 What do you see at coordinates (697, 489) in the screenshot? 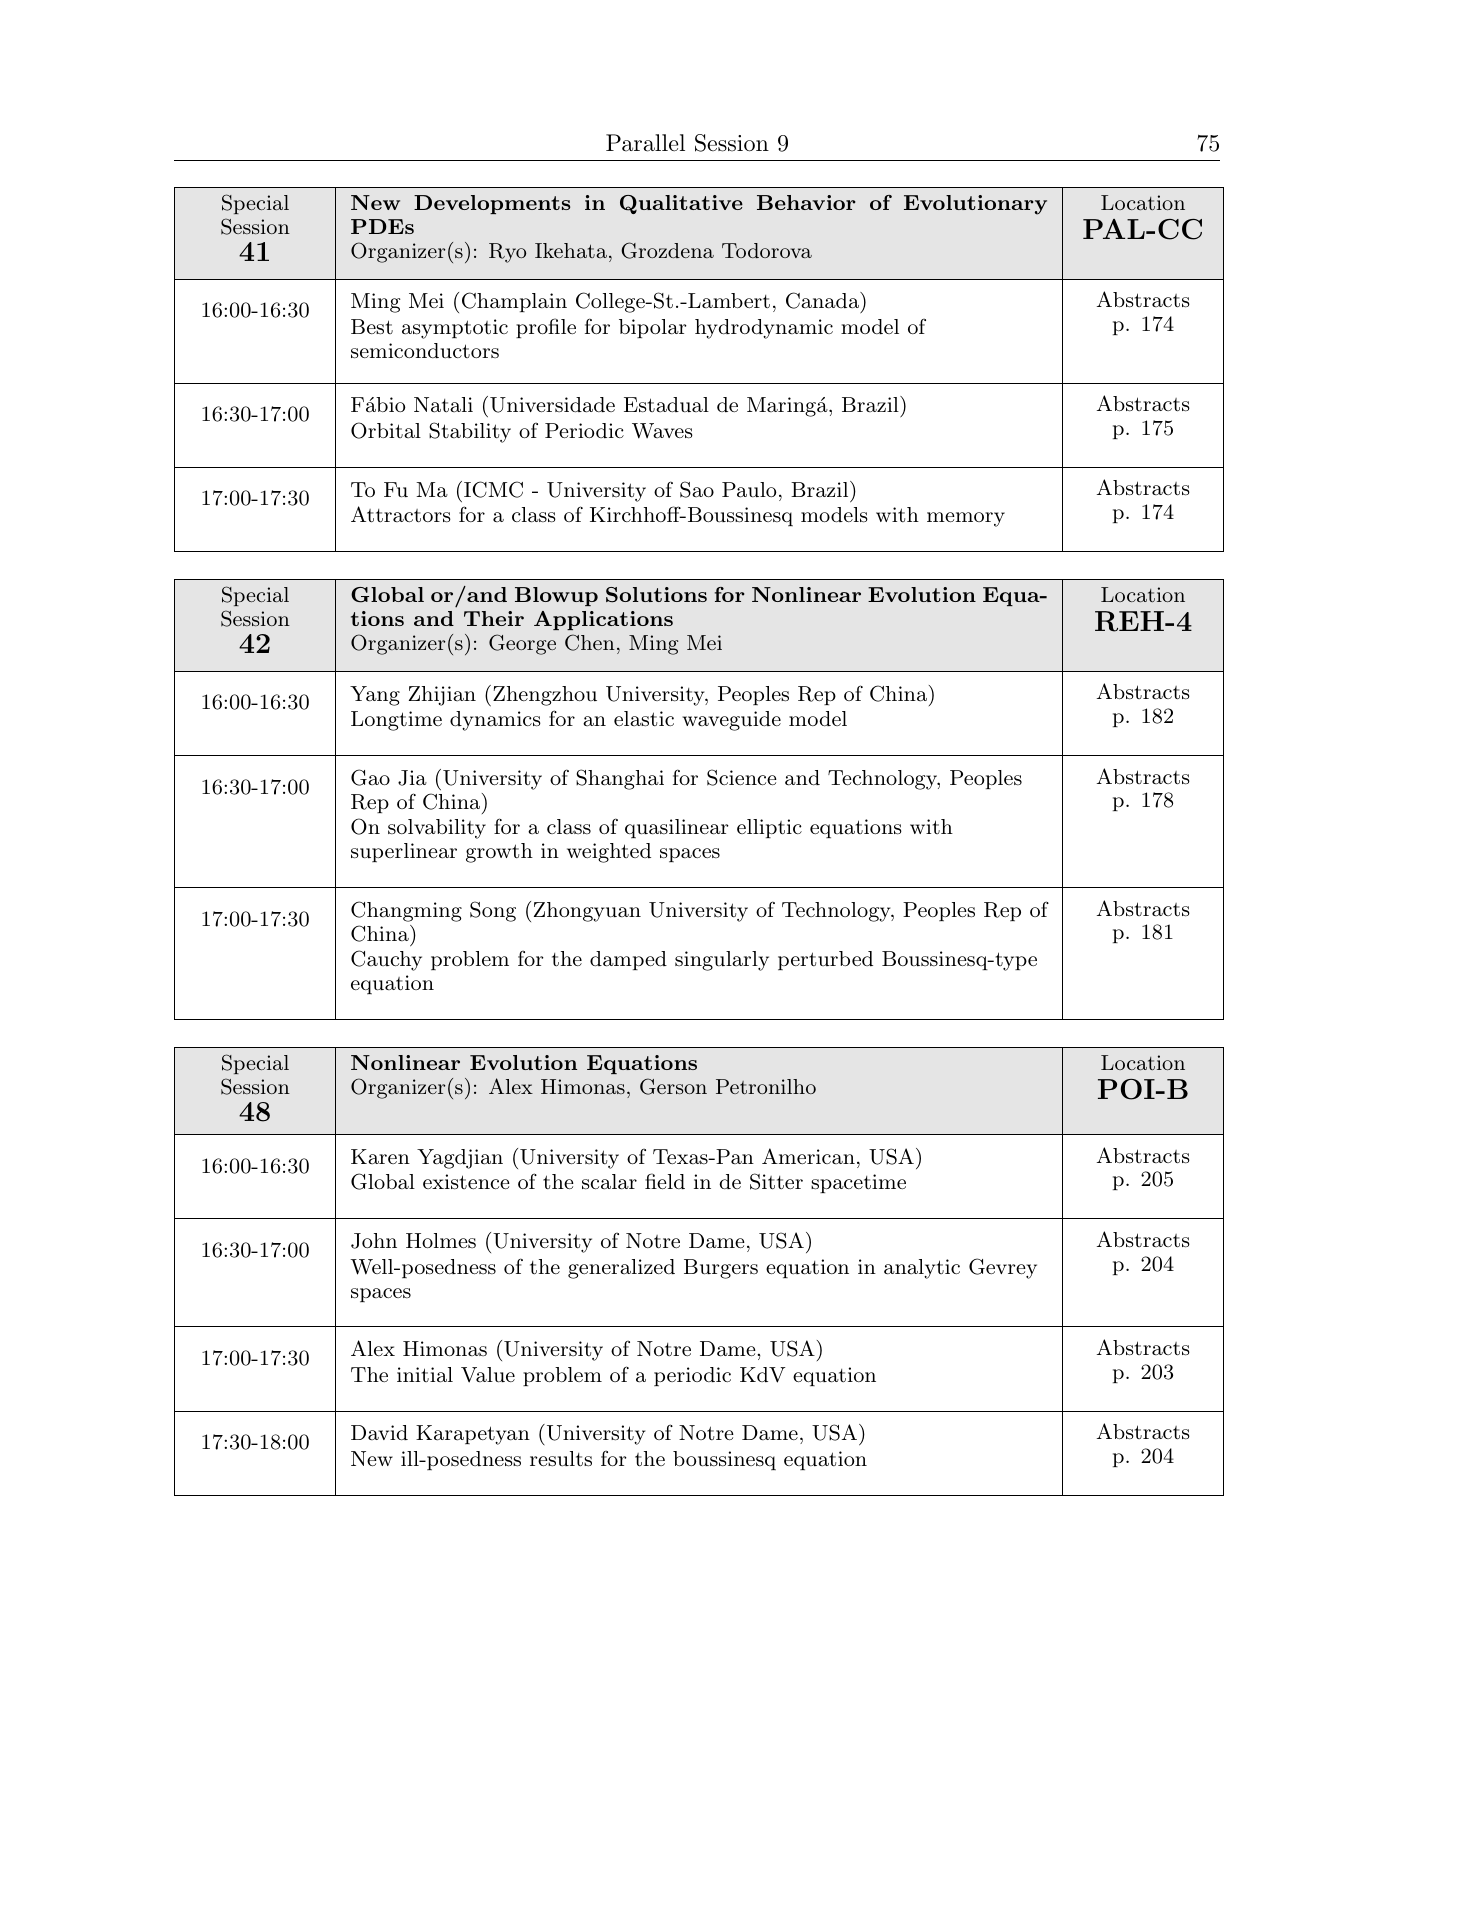
I see `Sao` at bounding box center [697, 489].
